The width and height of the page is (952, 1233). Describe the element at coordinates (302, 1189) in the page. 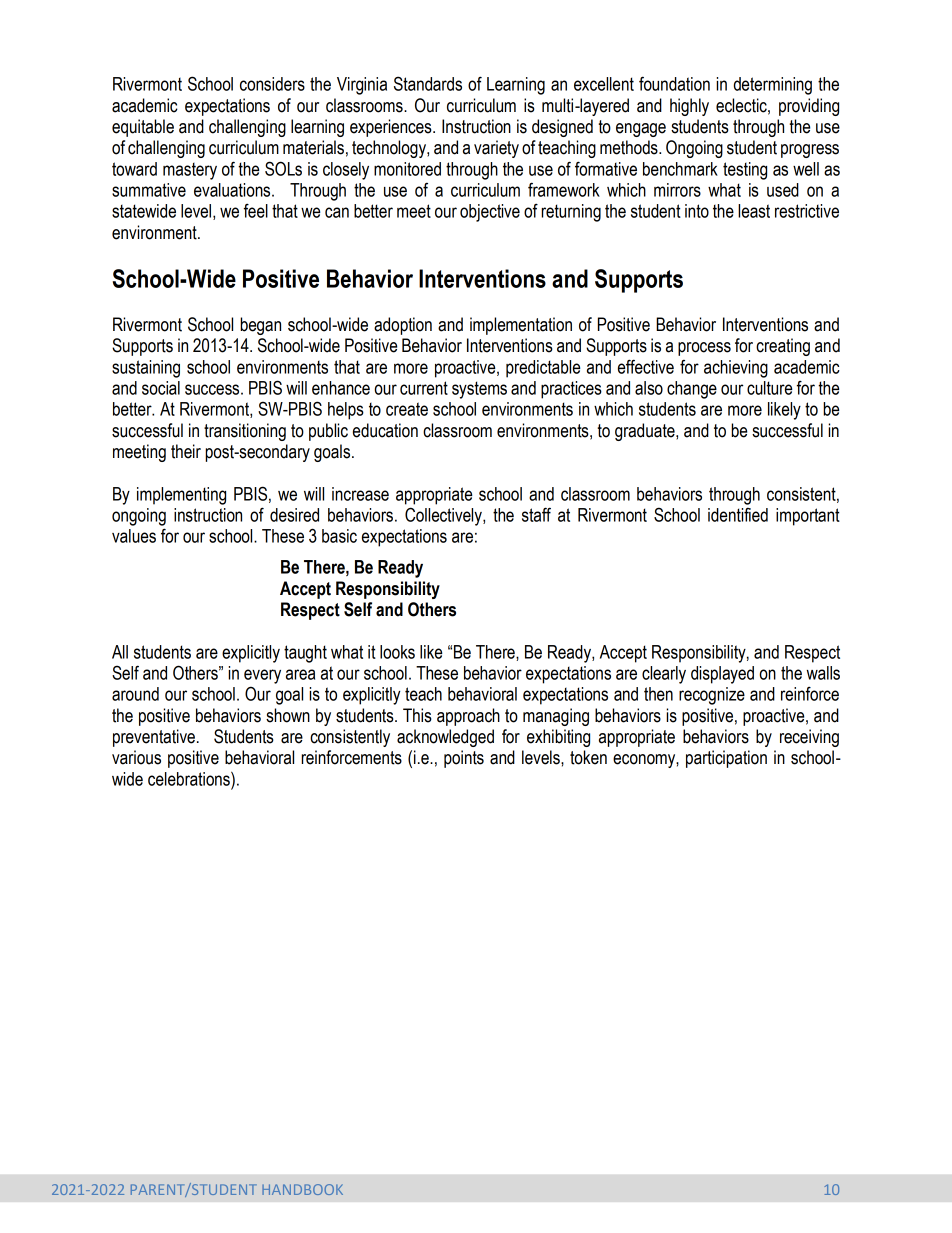

I see `HANDBOOK` at that location.
